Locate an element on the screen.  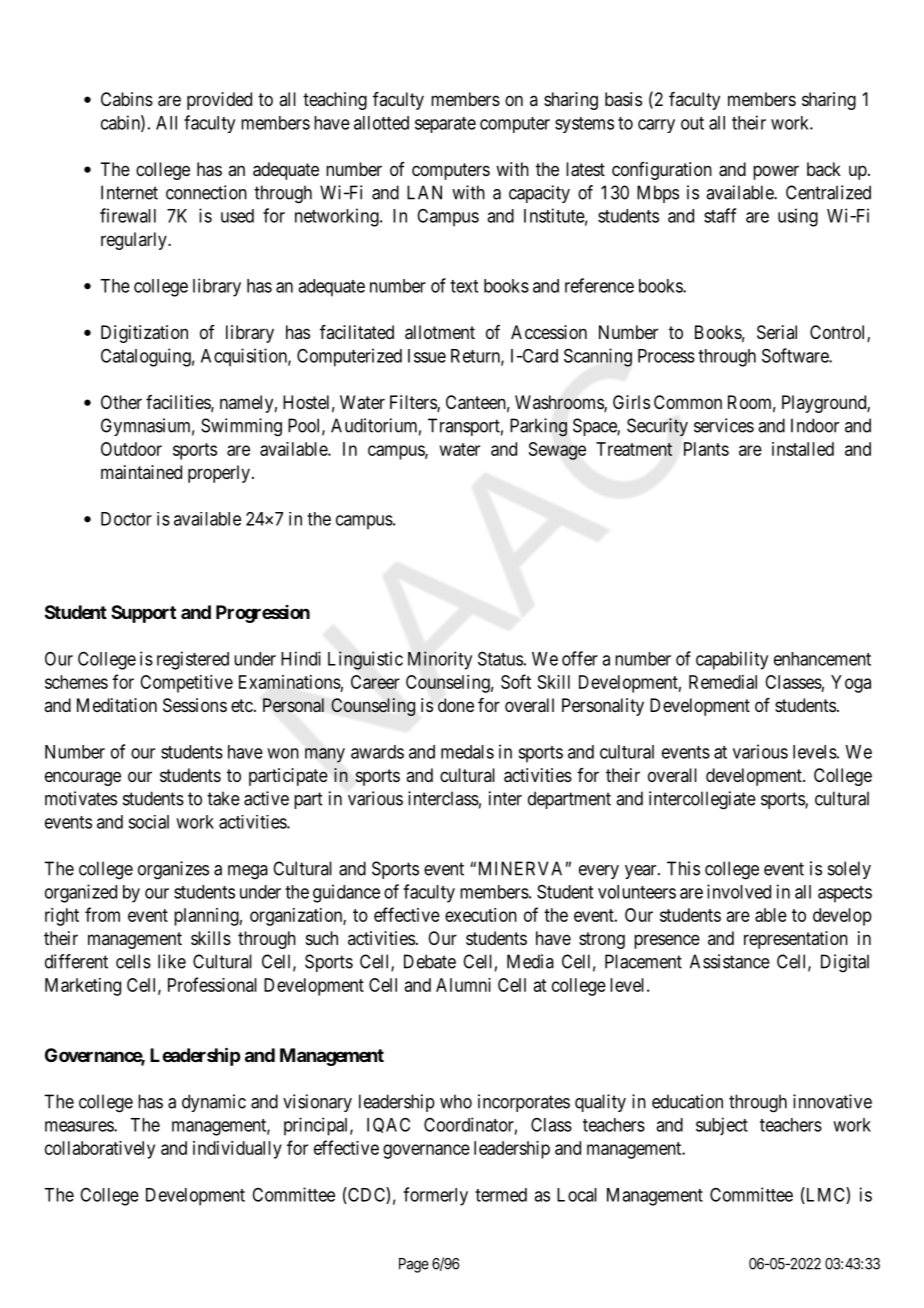
collaboratively is located at coordinates (100, 1150).
